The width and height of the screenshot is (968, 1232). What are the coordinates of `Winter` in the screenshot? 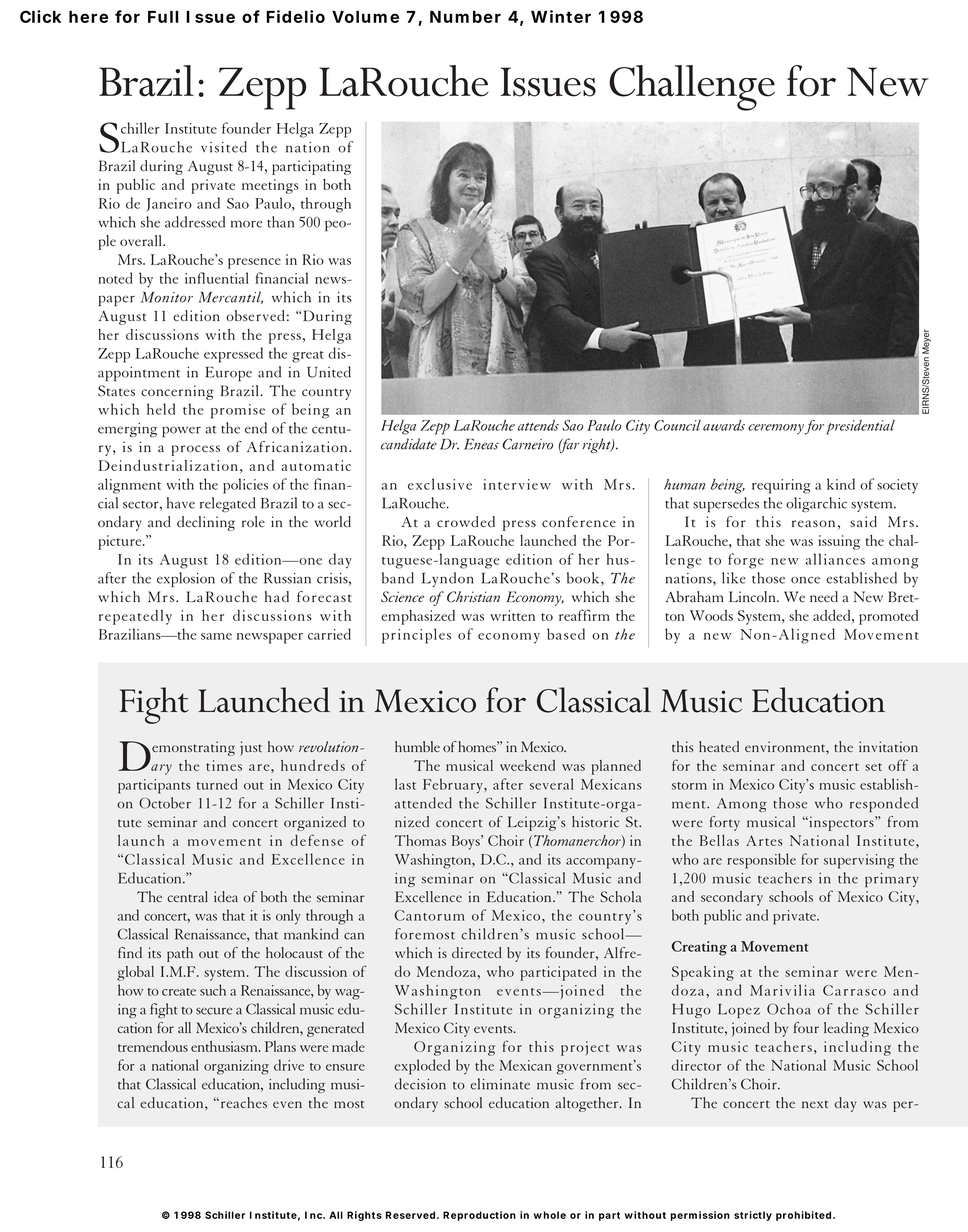 It's located at (561, 16).
